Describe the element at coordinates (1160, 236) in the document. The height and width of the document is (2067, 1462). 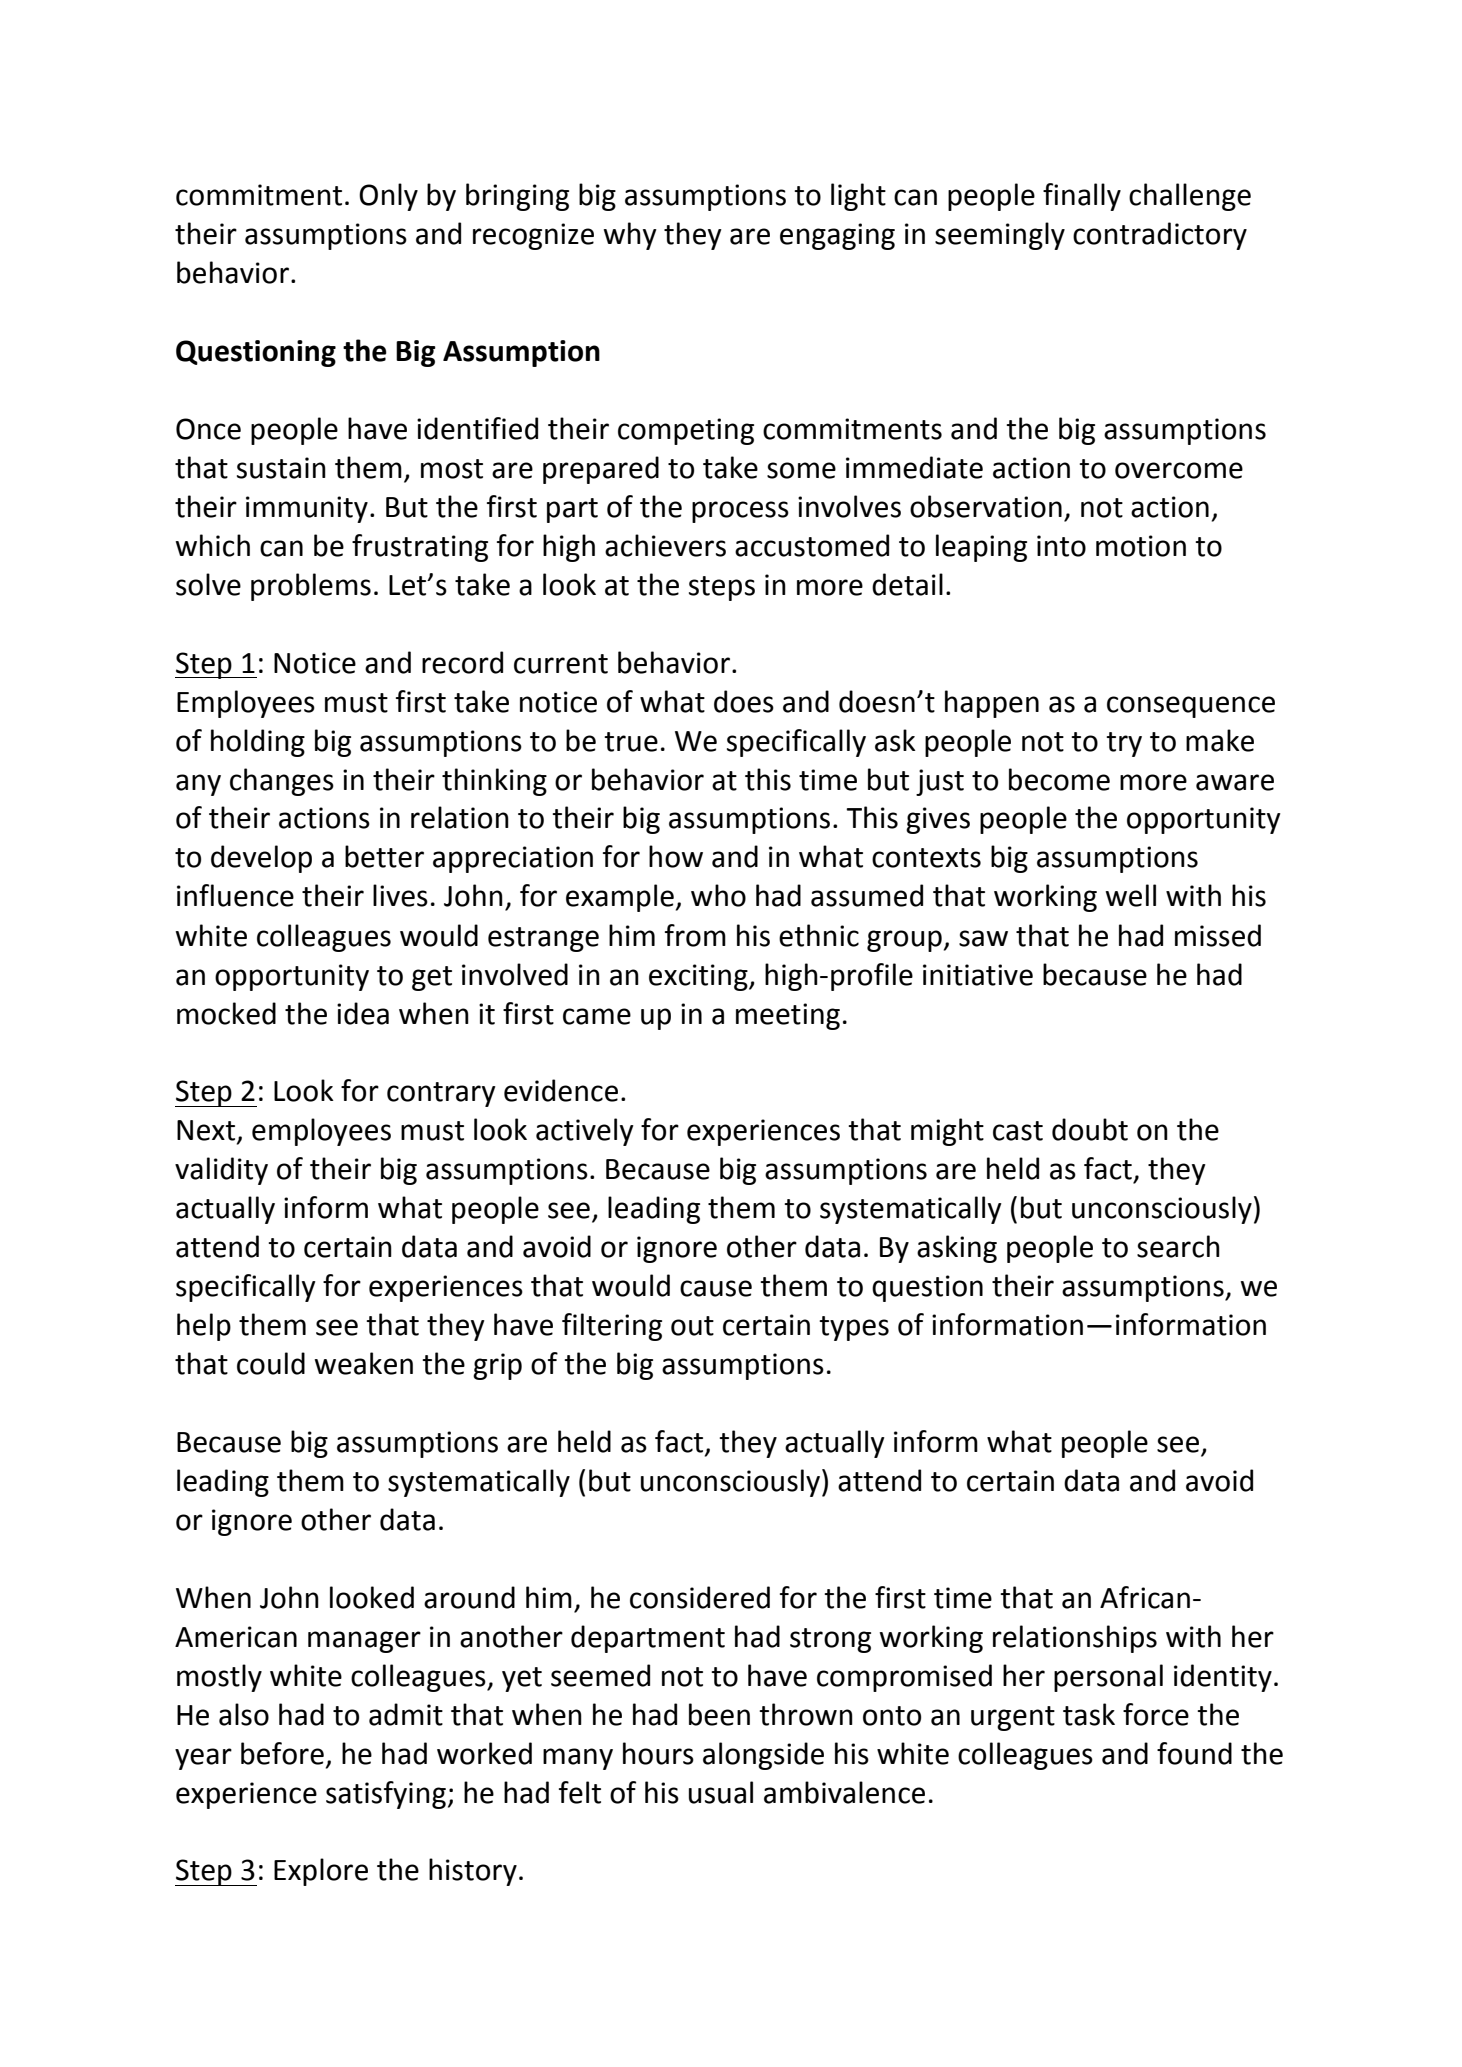
I see `contradictory` at that location.
